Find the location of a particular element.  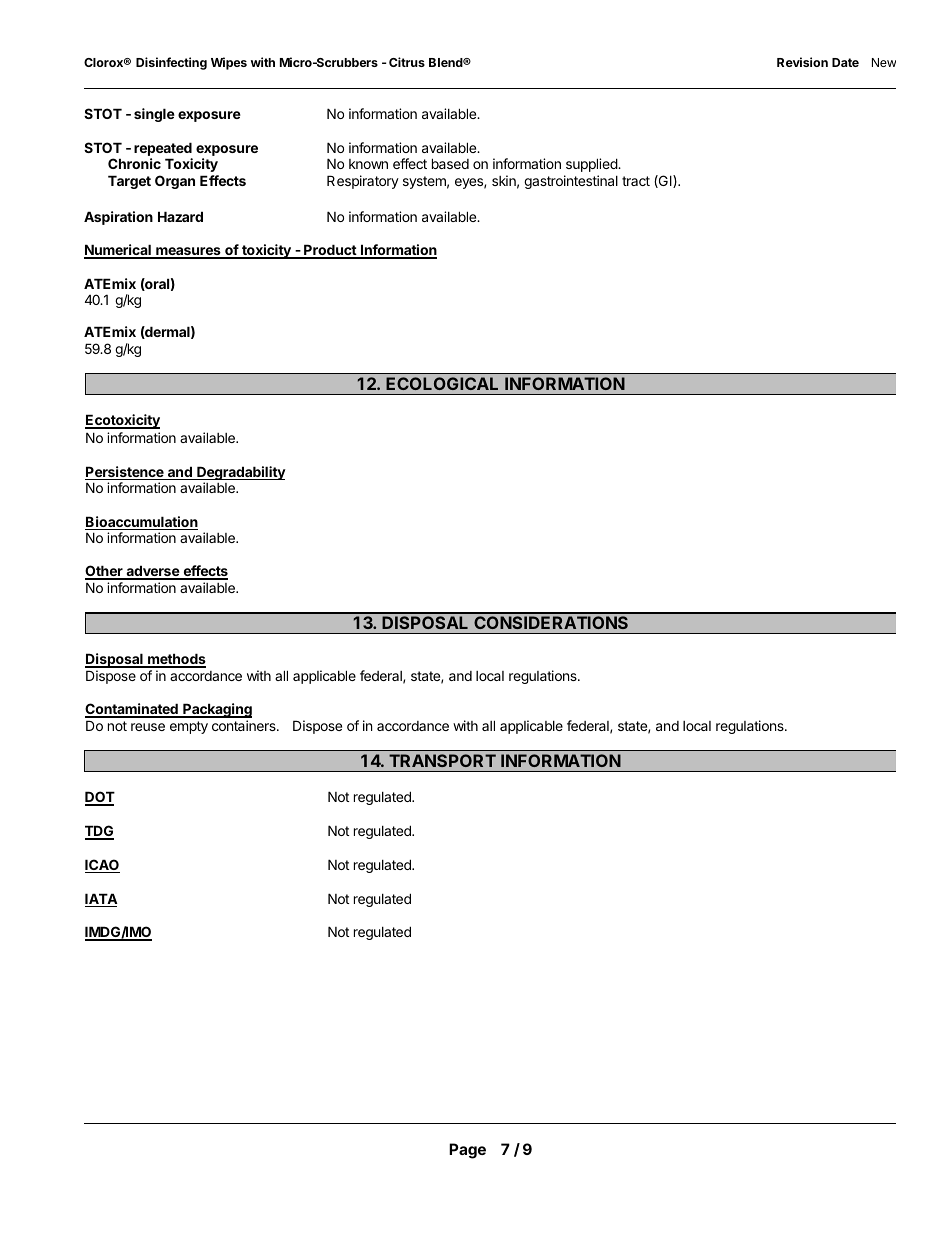

Revision is located at coordinates (802, 62).
